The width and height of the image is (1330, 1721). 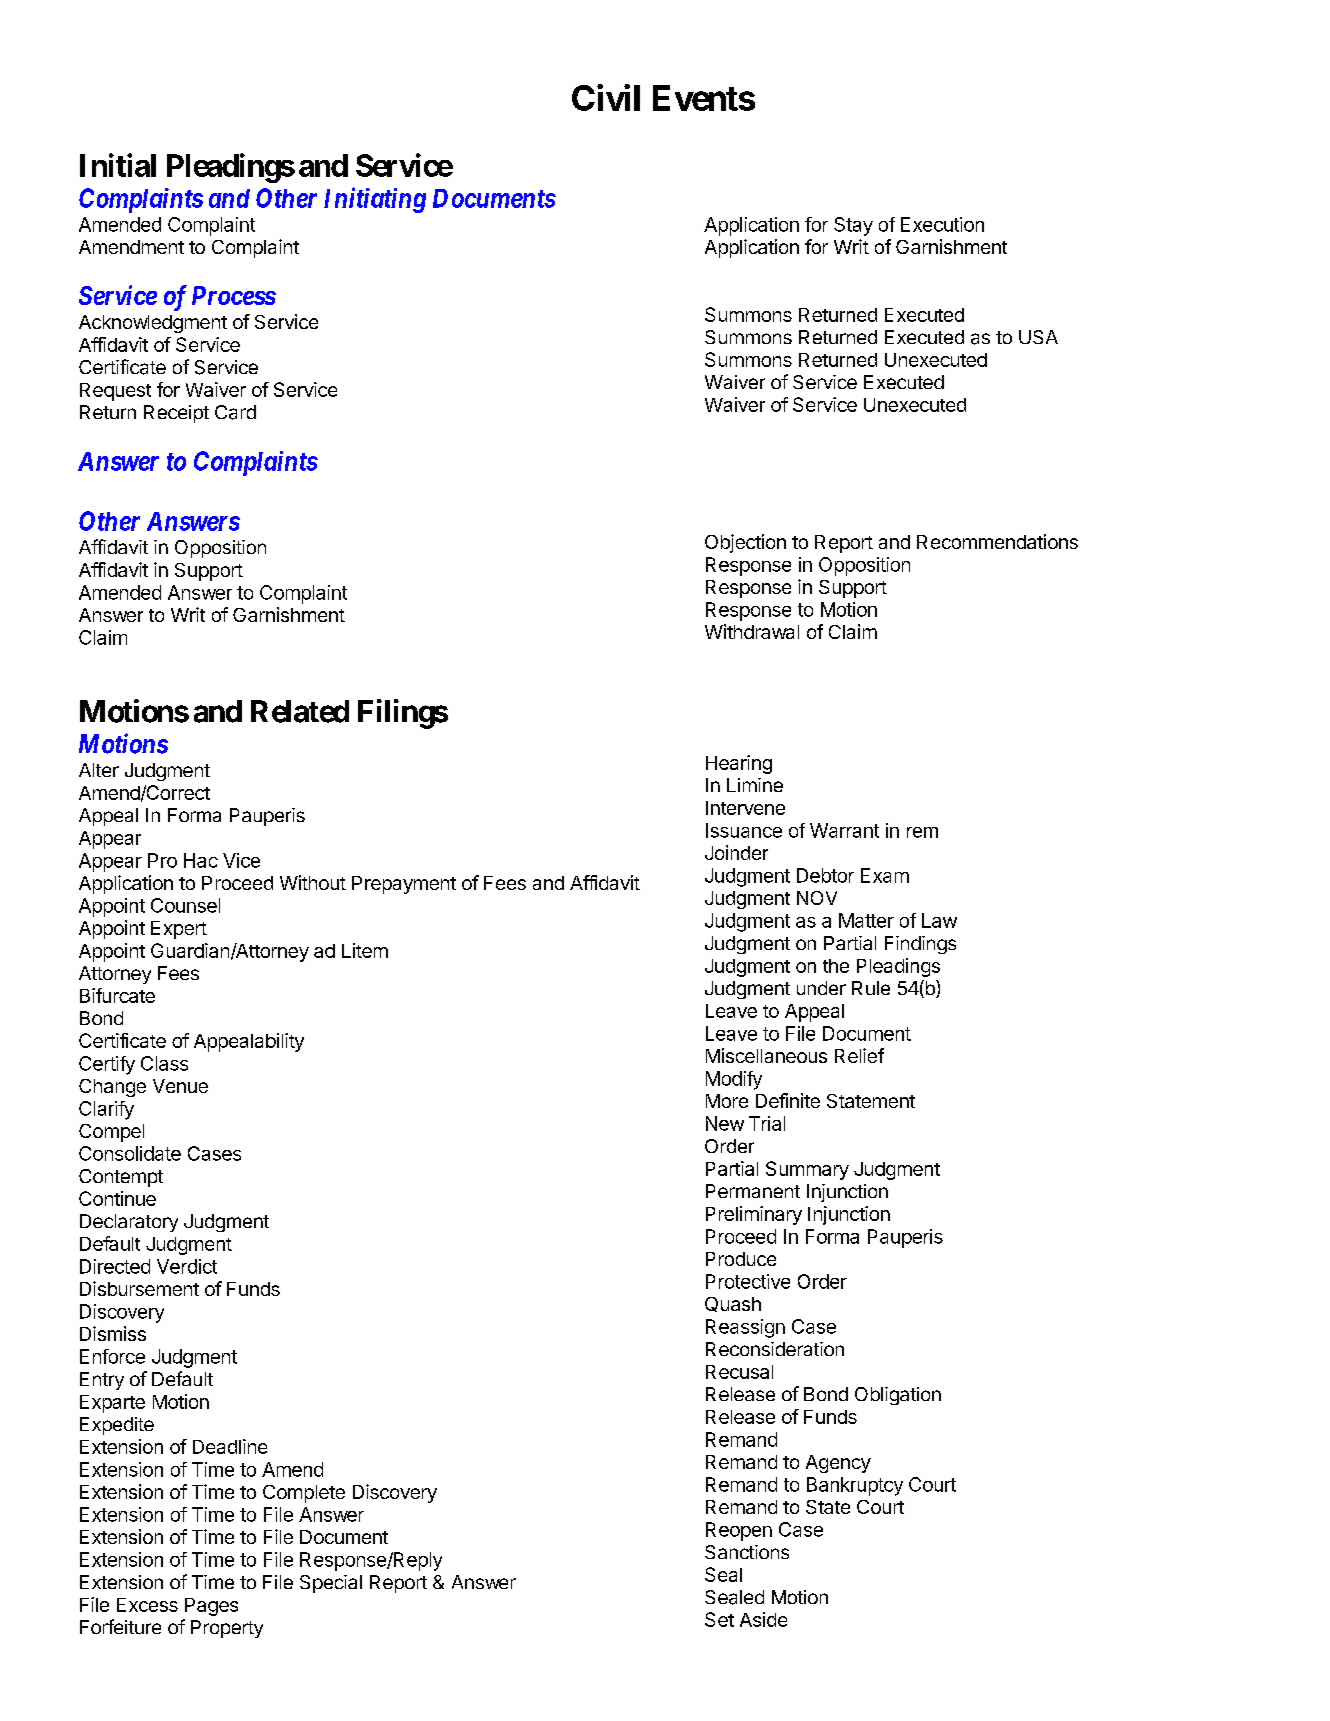 I want to click on Summary, so click(x=807, y=1170).
